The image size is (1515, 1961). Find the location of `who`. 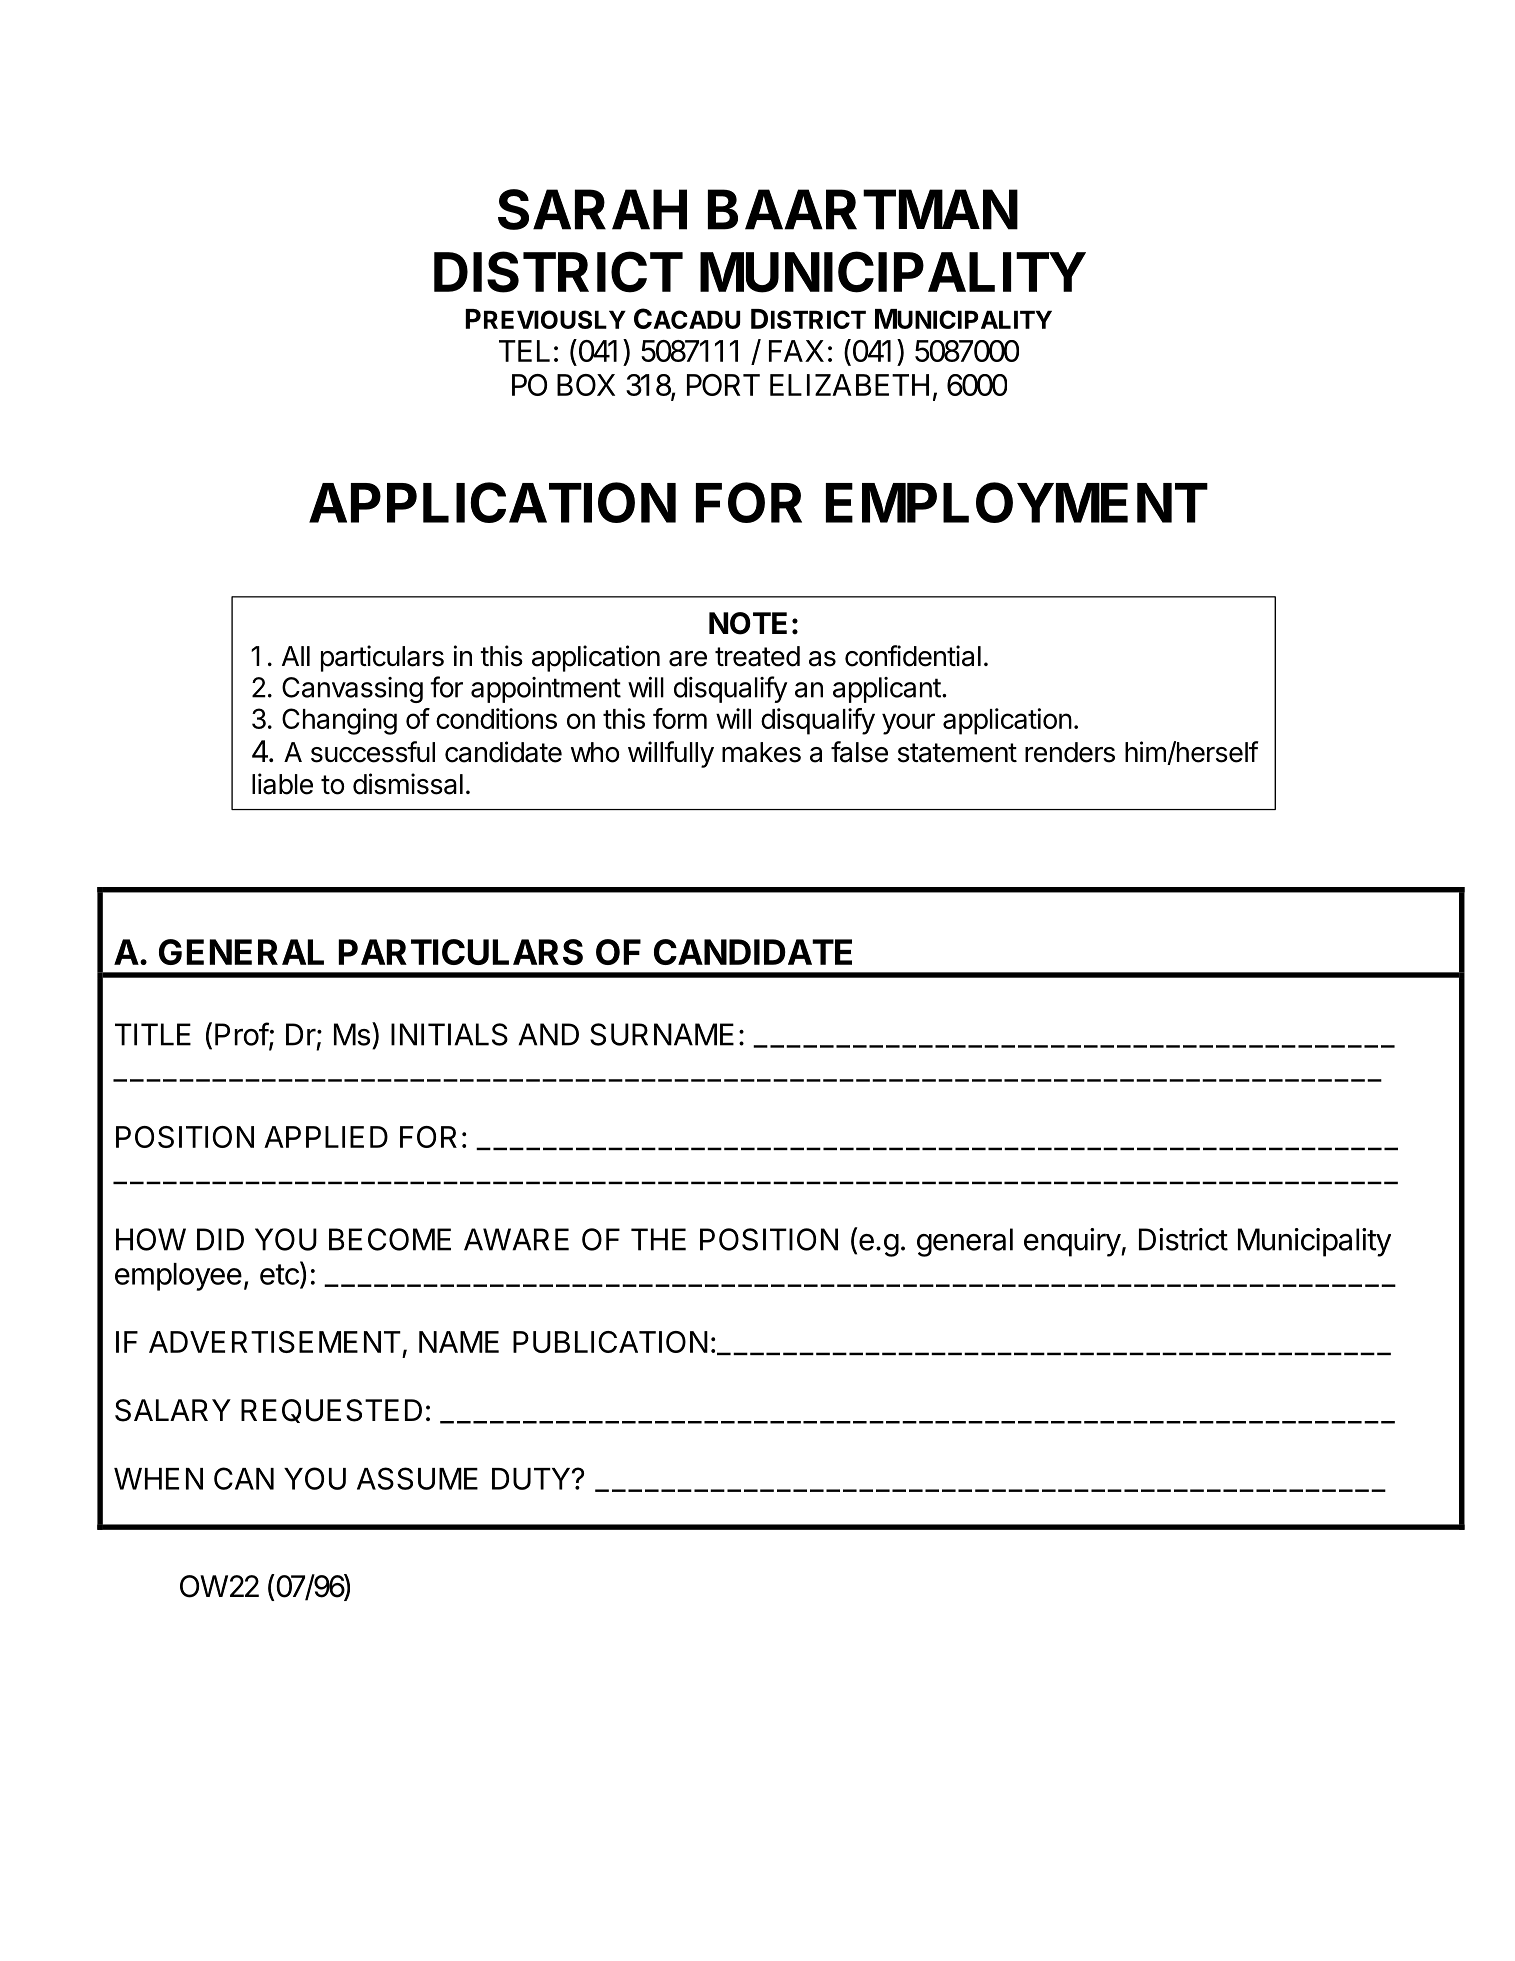

who is located at coordinates (595, 752).
